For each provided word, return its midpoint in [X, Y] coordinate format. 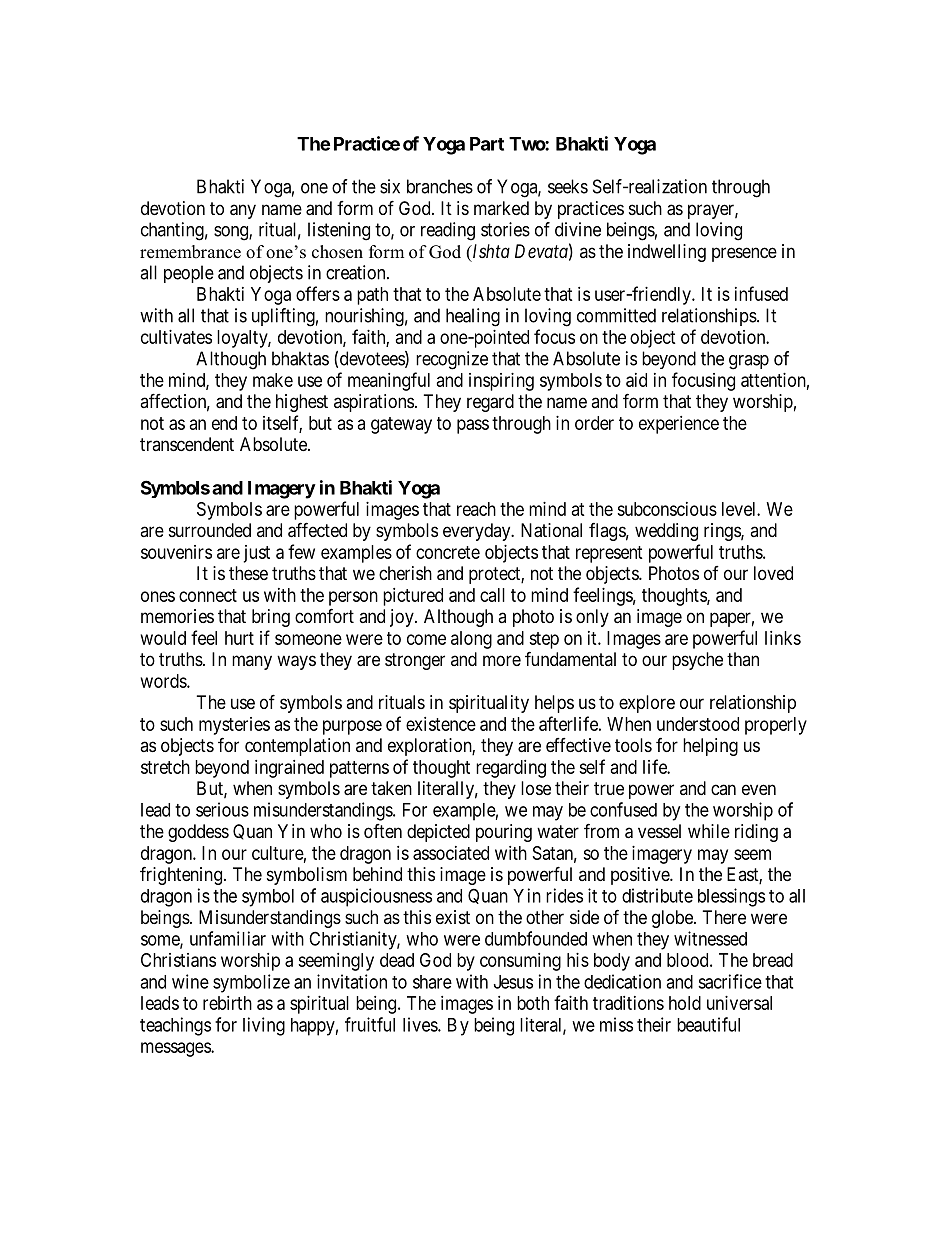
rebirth [227, 1003]
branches [440, 186]
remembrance [190, 252]
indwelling [667, 253]
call [492, 595]
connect [208, 595]
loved [773, 573]
